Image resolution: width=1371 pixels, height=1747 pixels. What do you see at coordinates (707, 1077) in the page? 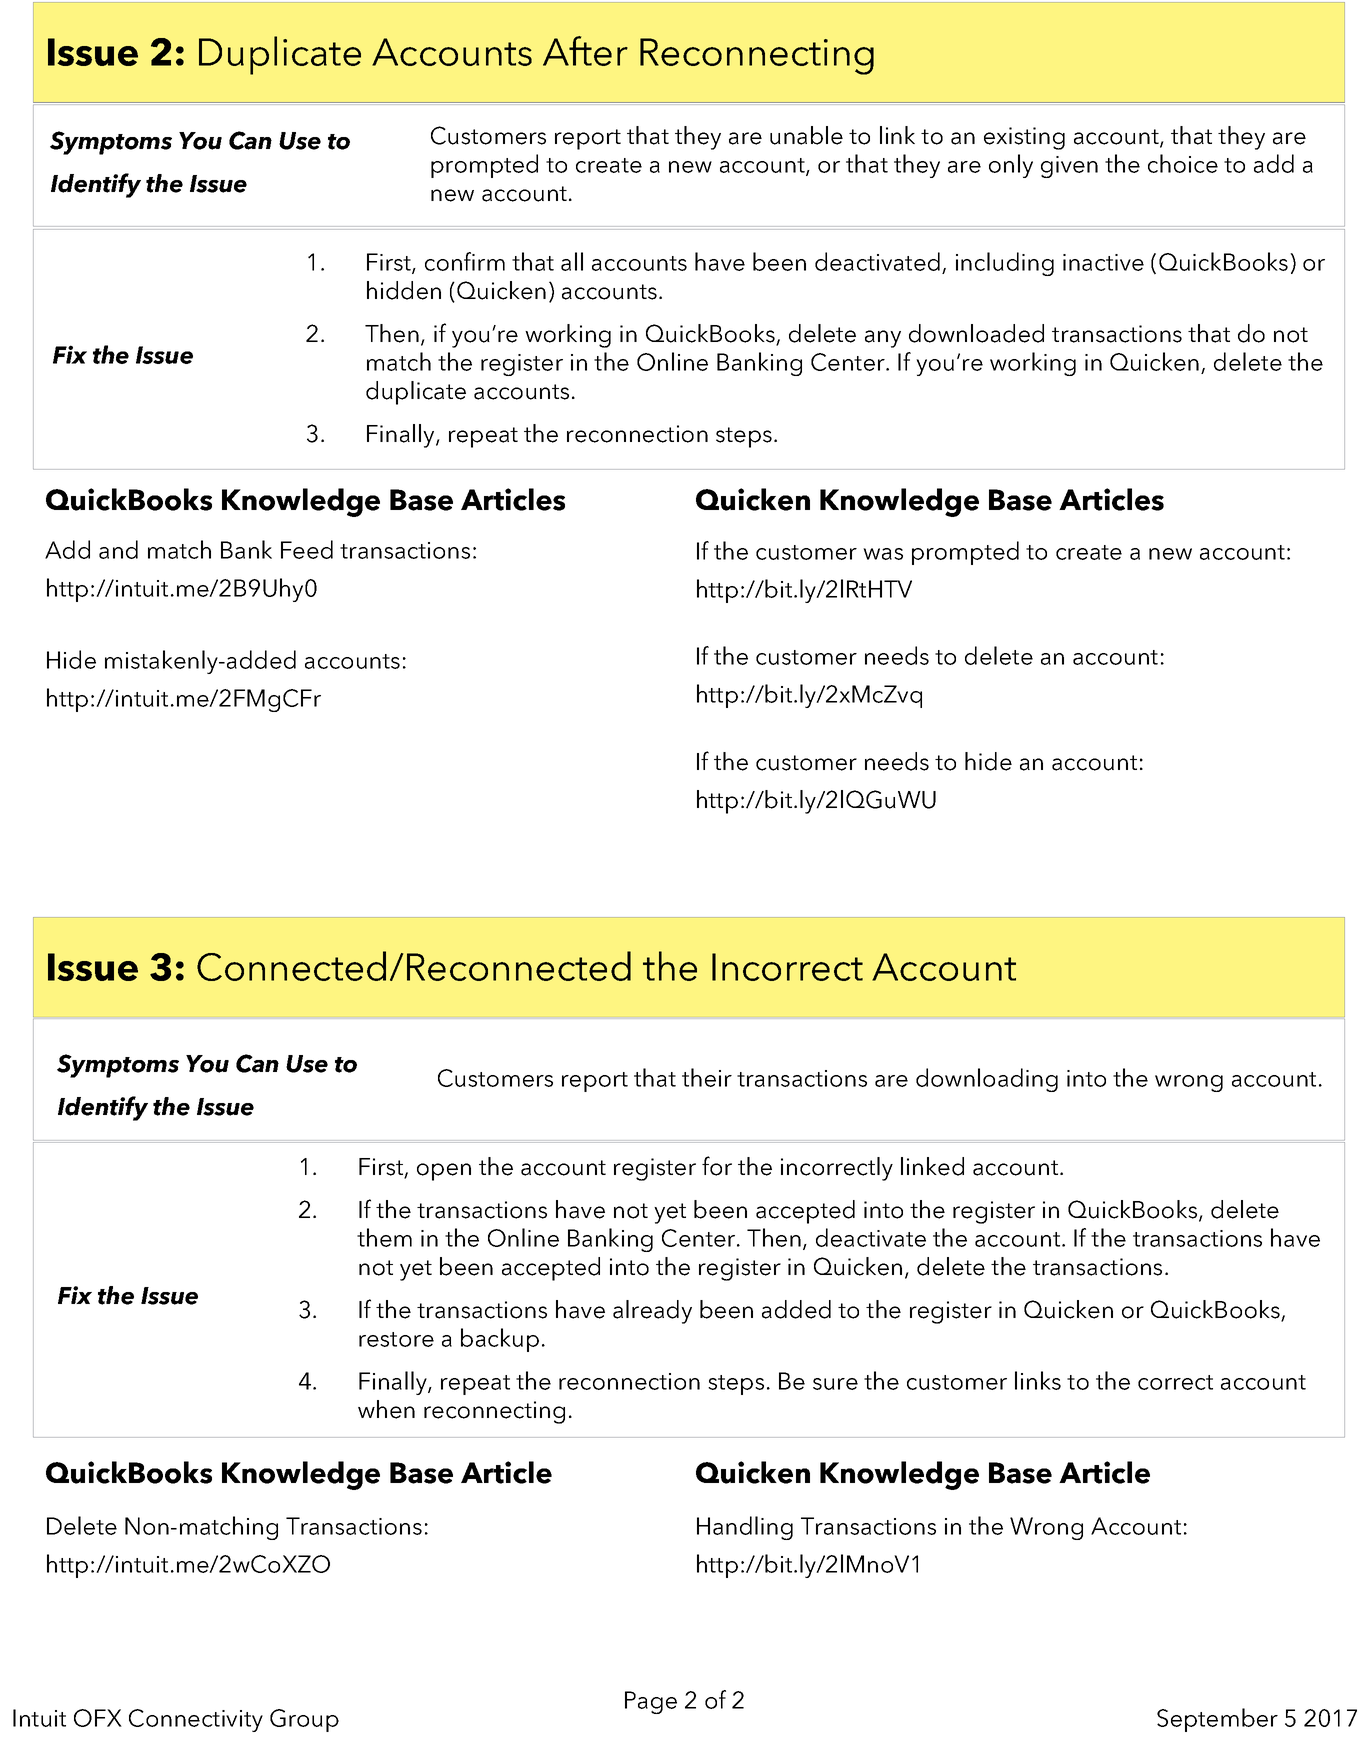
I see `their` at bounding box center [707, 1077].
